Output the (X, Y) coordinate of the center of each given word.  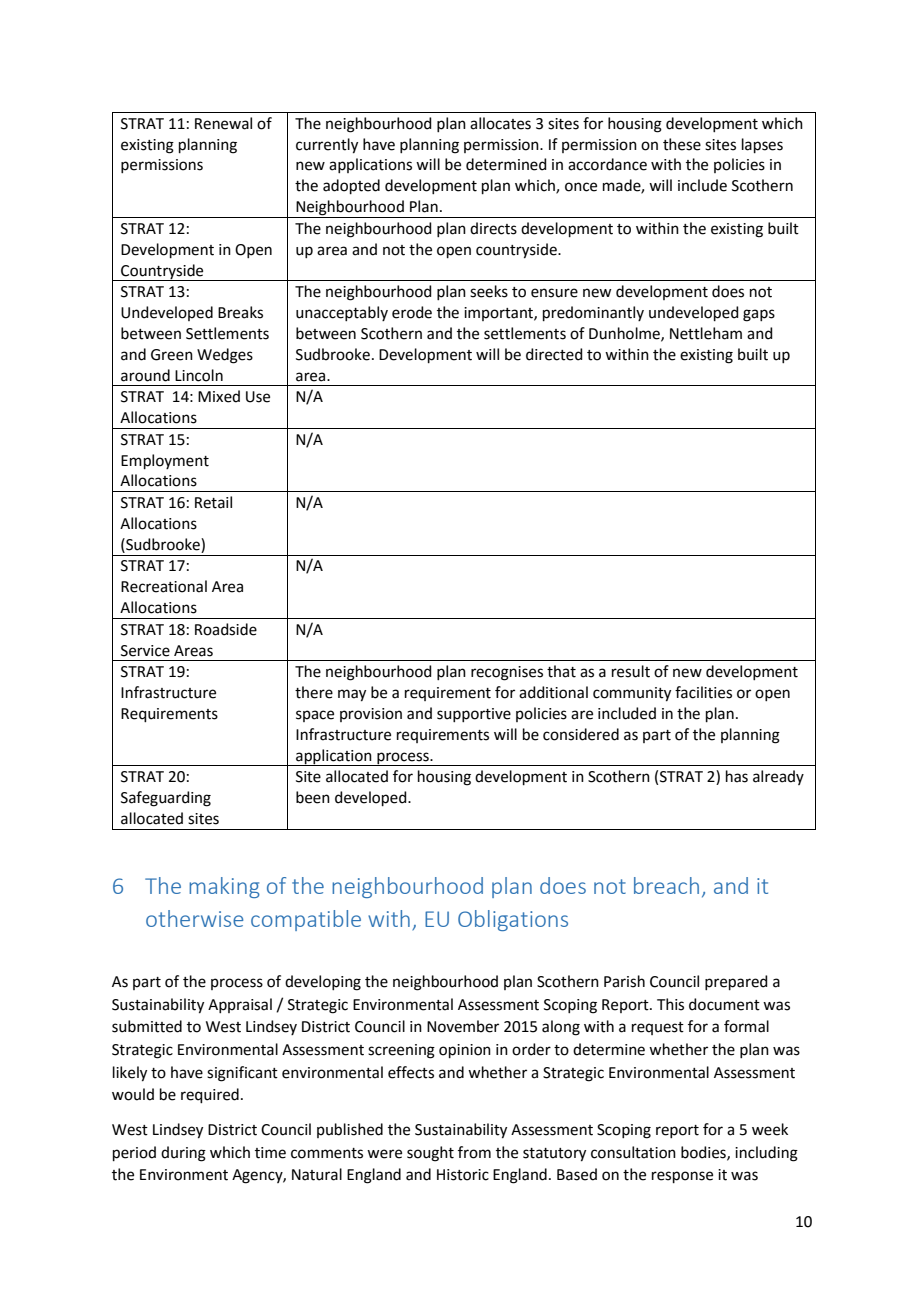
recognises (507, 673)
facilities (703, 692)
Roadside (226, 629)
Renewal (223, 123)
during (183, 1154)
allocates (500, 123)
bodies (704, 1153)
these (682, 144)
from (474, 1152)
